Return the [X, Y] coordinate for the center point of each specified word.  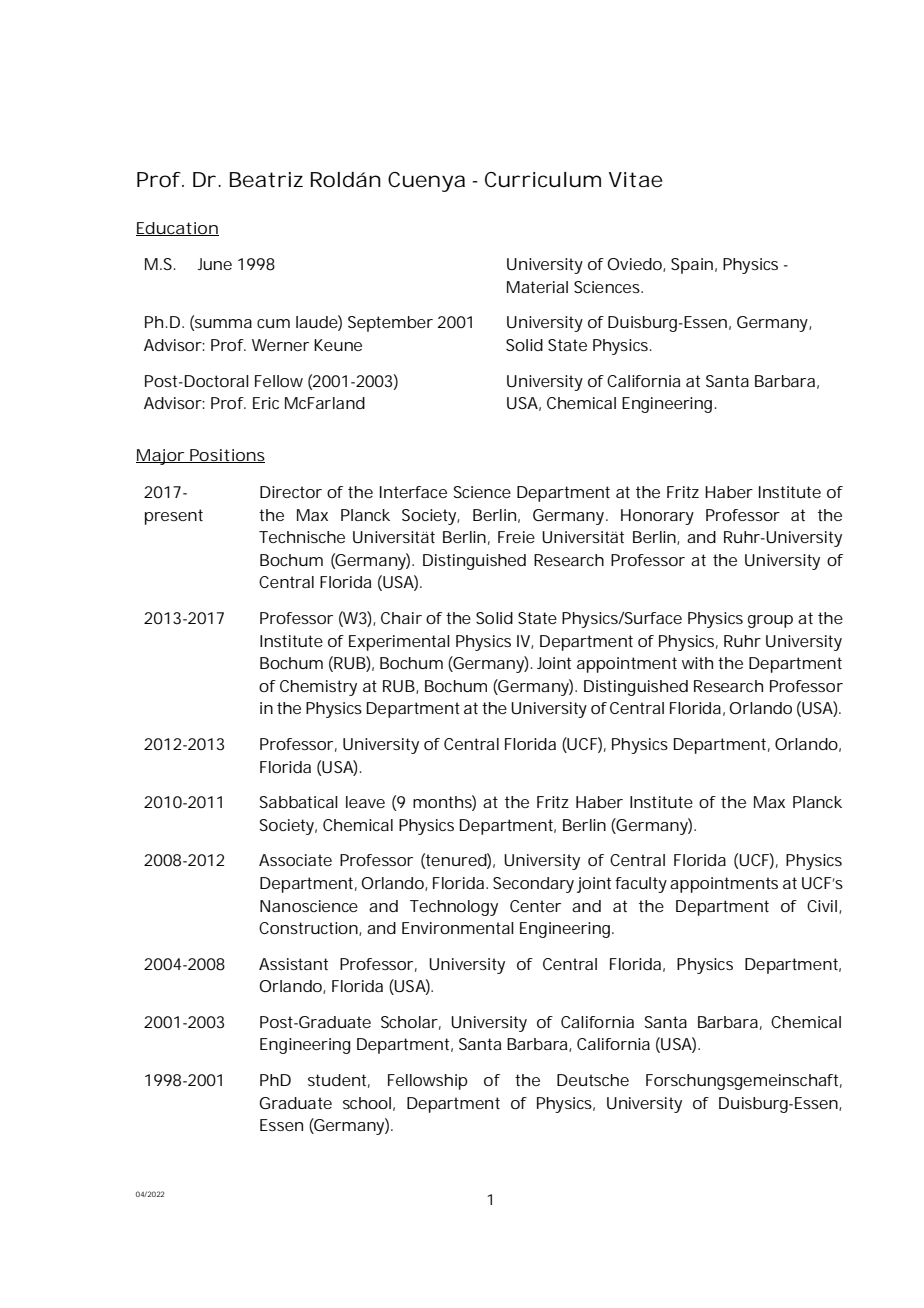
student [339, 1081]
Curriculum [543, 180]
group [770, 621]
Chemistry [318, 688]
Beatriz [266, 180]
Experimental [399, 643]
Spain [692, 266]
